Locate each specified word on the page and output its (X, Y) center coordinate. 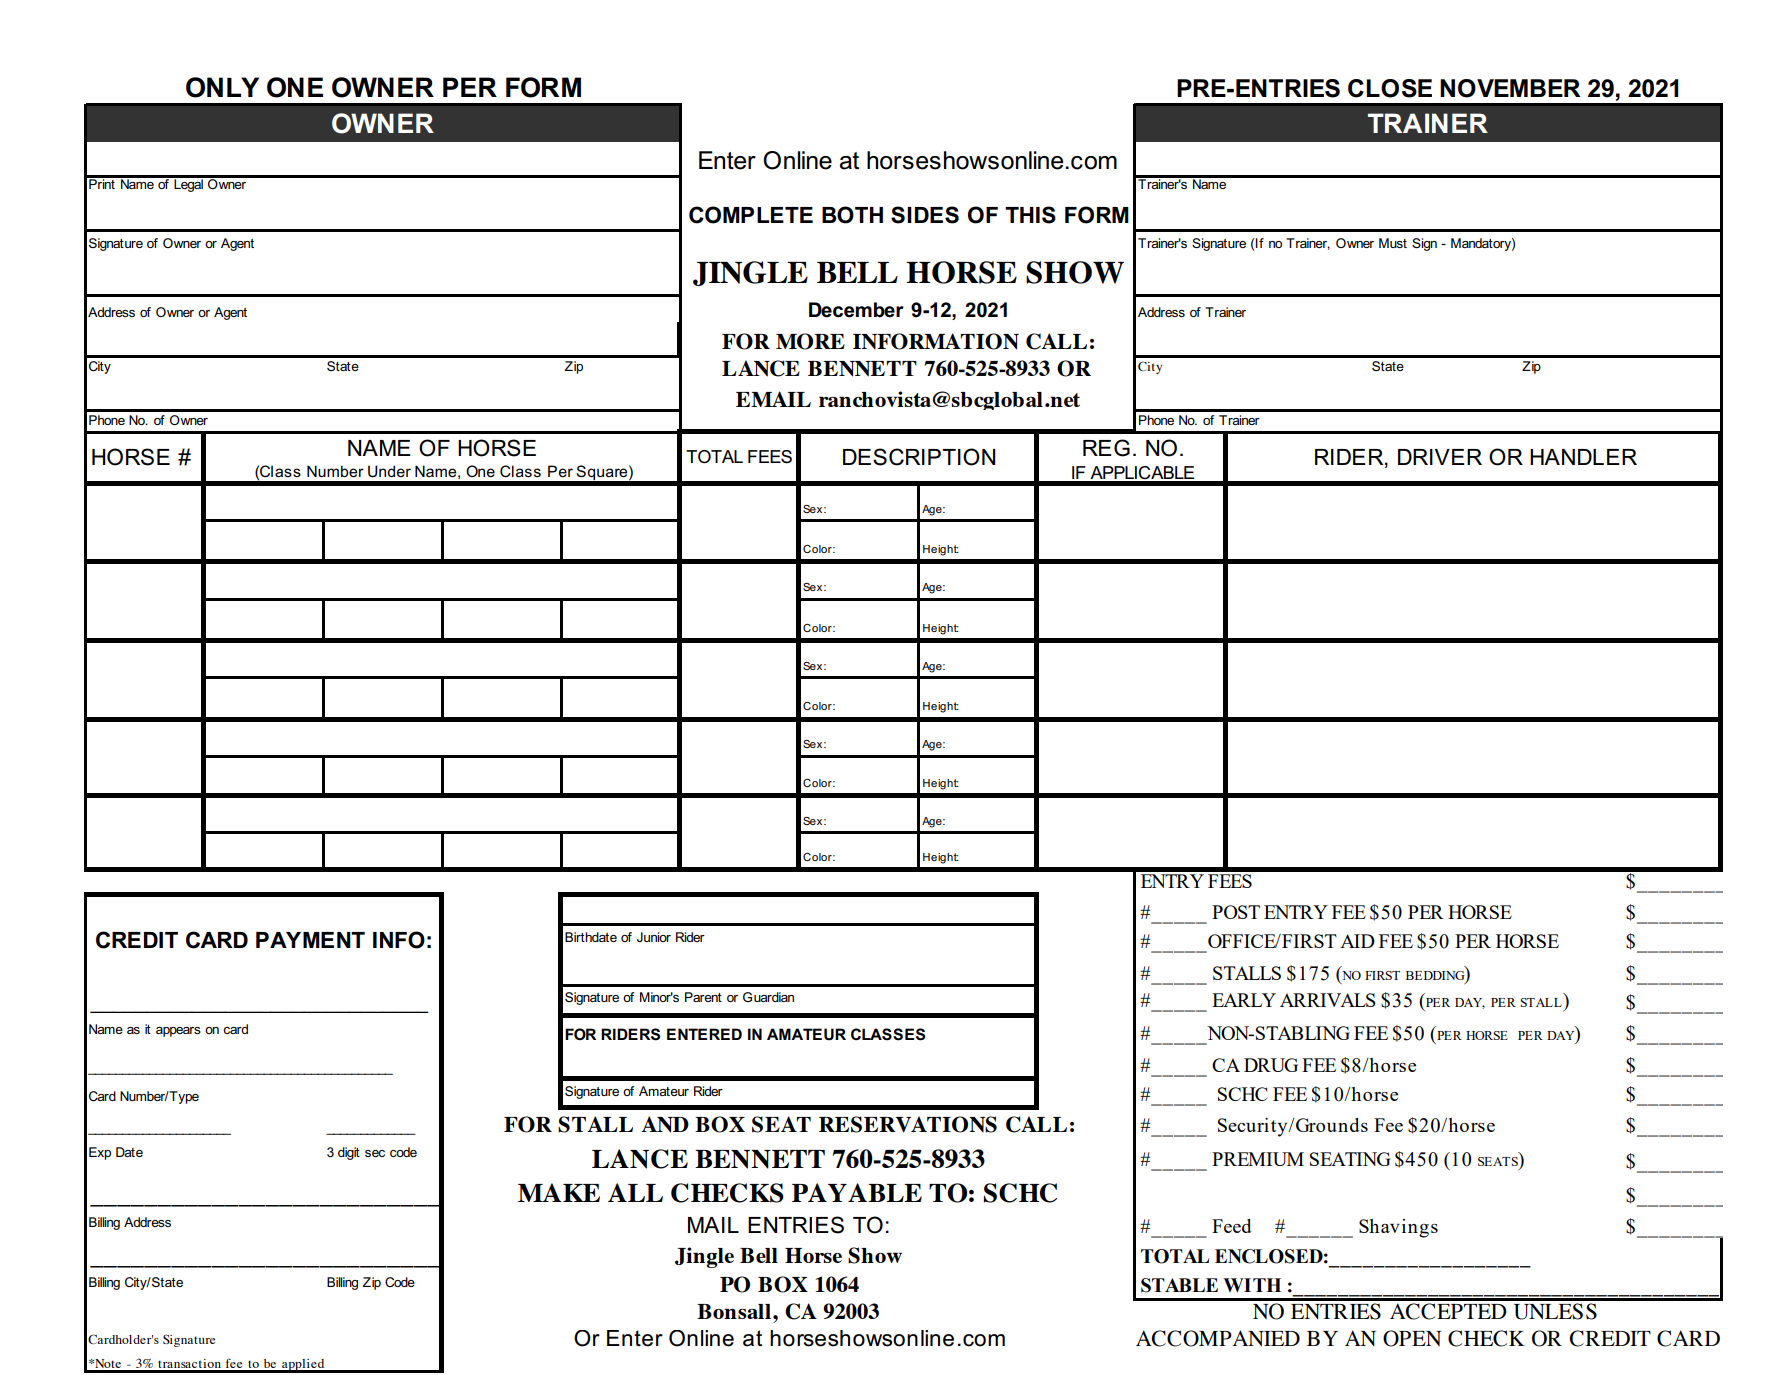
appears (178, 1032)
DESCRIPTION (919, 457)
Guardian (768, 997)
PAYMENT (310, 940)
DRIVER (1440, 457)
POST (1236, 912)
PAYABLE (857, 1192)
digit (349, 1153)
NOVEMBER (1510, 88)
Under (389, 471)
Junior (654, 937)
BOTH (852, 215)
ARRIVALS (1328, 1000)
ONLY (222, 87)
